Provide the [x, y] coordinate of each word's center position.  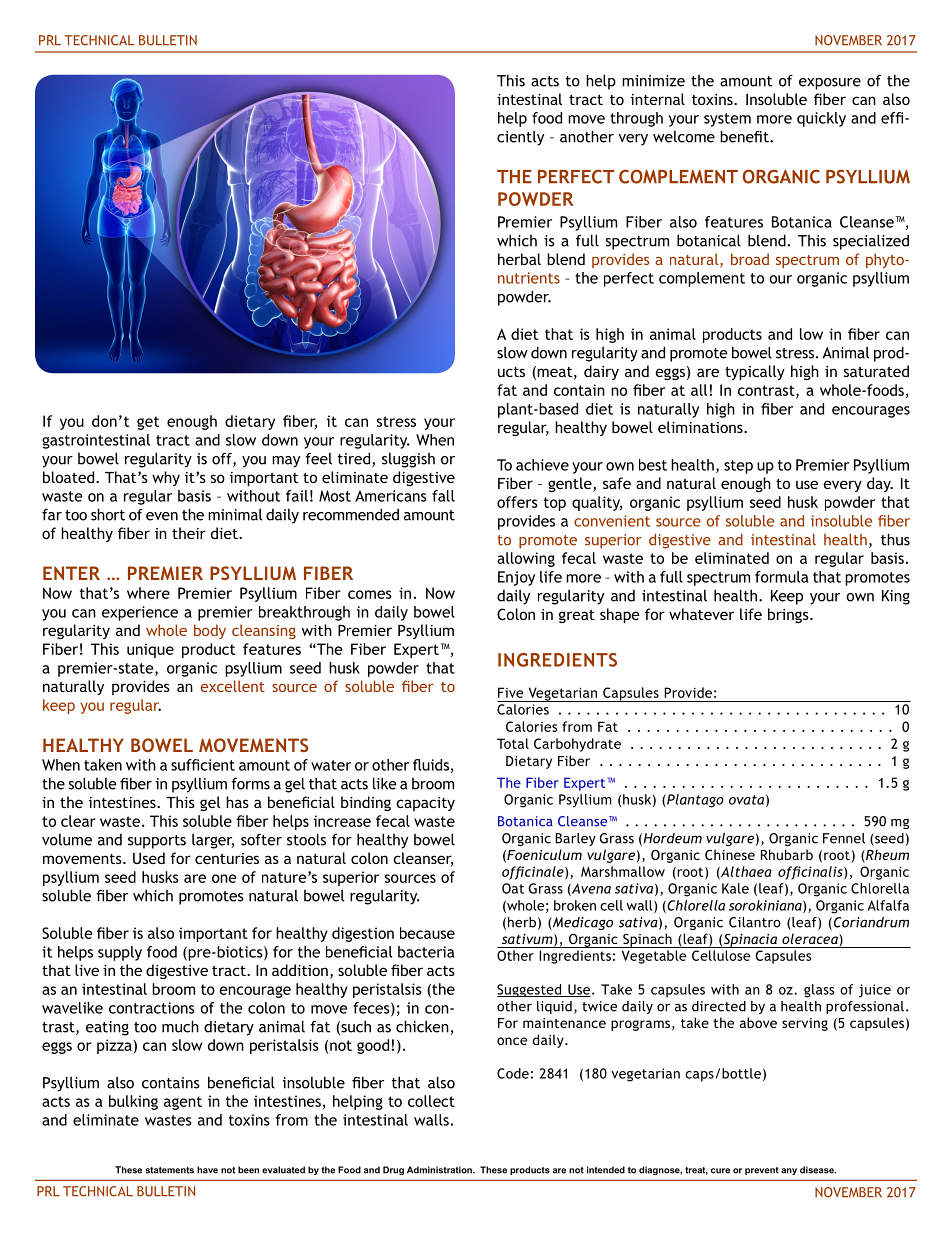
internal [658, 99]
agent [183, 1103]
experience [140, 613]
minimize [653, 81]
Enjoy [516, 578]
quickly [821, 119]
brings [789, 615]
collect [431, 1101]
